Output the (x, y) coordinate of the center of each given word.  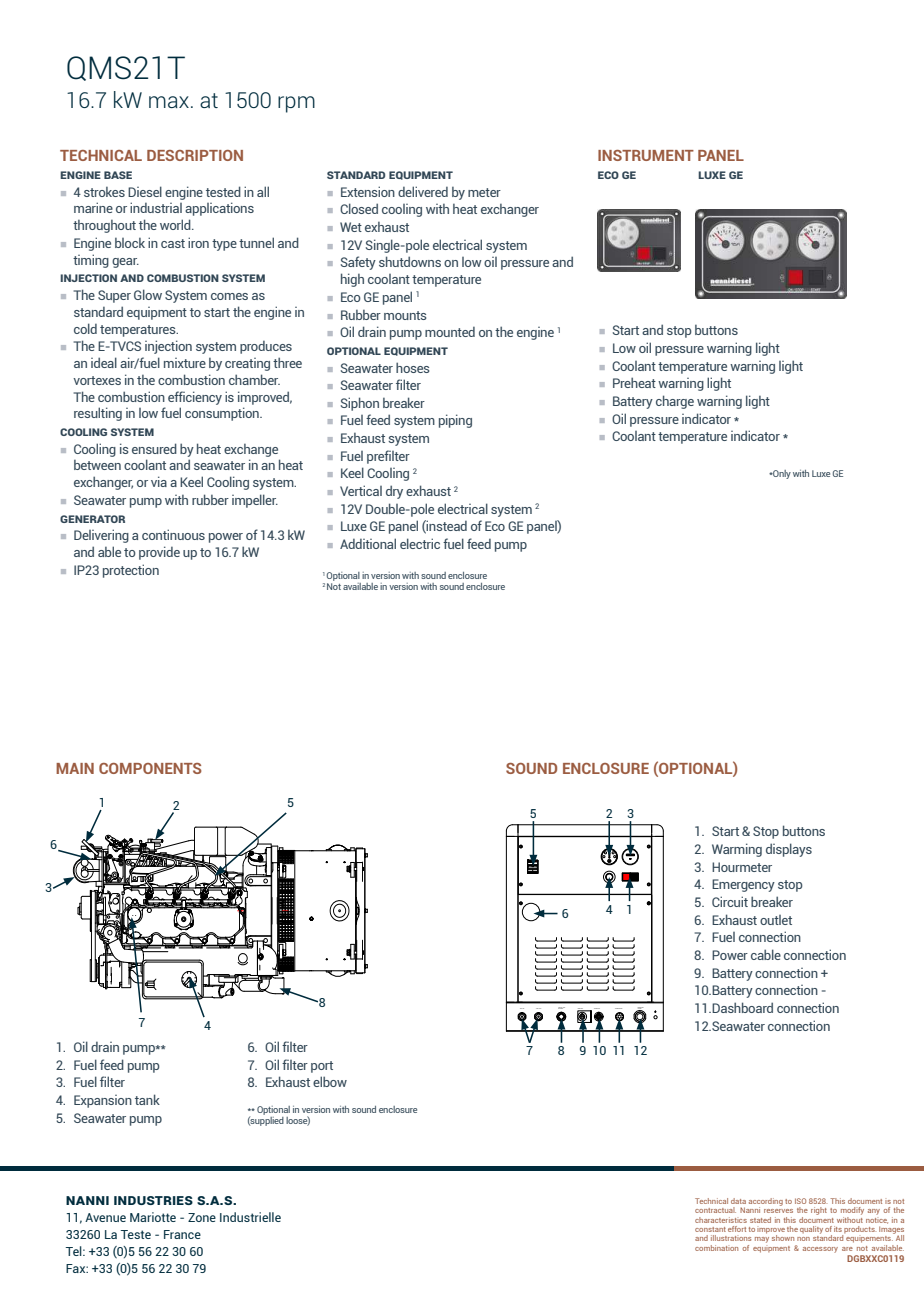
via (159, 481)
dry (394, 492)
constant (710, 1229)
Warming (737, 850)
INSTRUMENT (646, 155)
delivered (423, 191)
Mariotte (153, 1217)
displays (789, 850)
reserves (778, 1211)
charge (675, 402)
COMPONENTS (150, 768)
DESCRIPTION (195, 155)
